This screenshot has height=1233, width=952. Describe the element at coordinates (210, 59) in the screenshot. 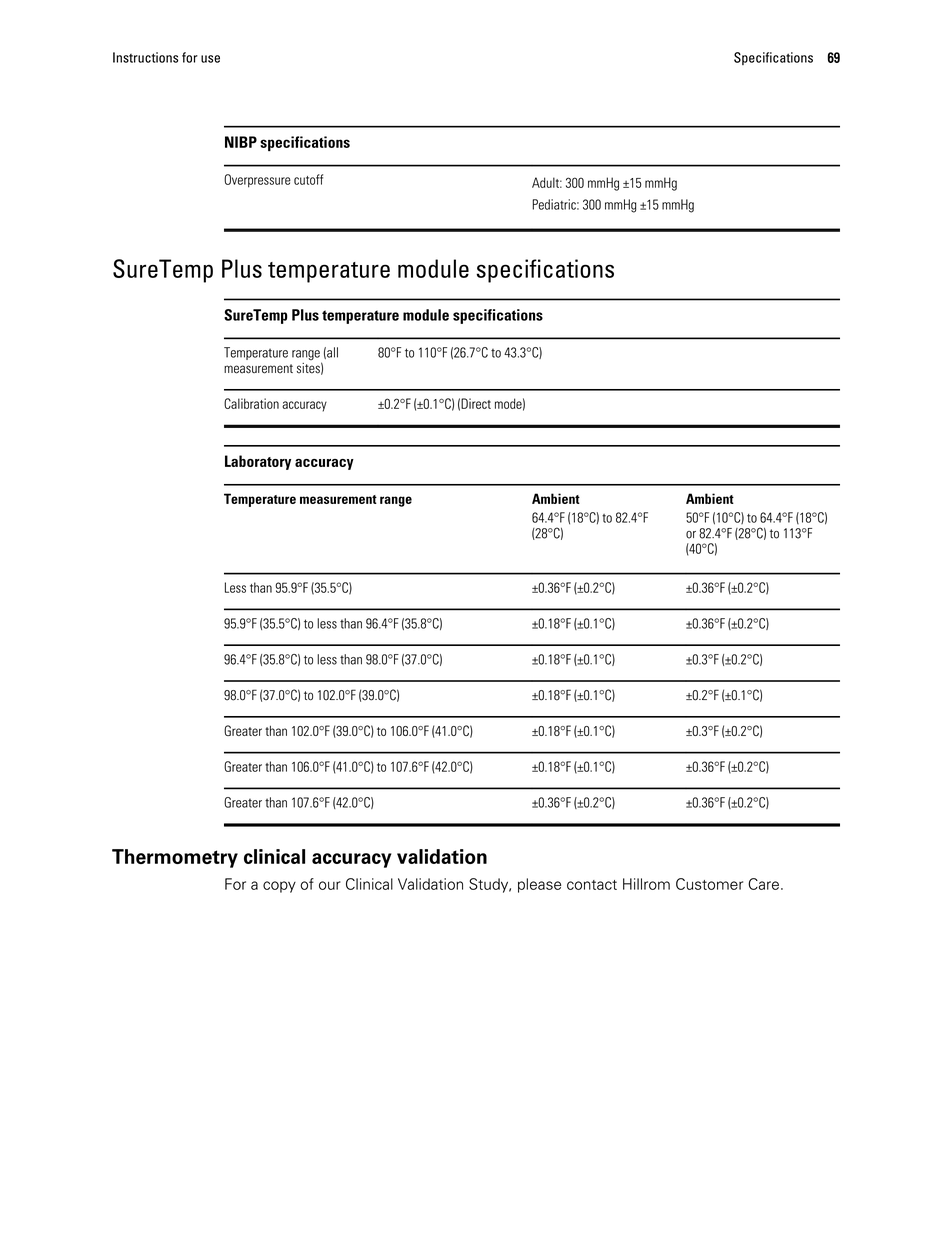

I see `use` at that location.
